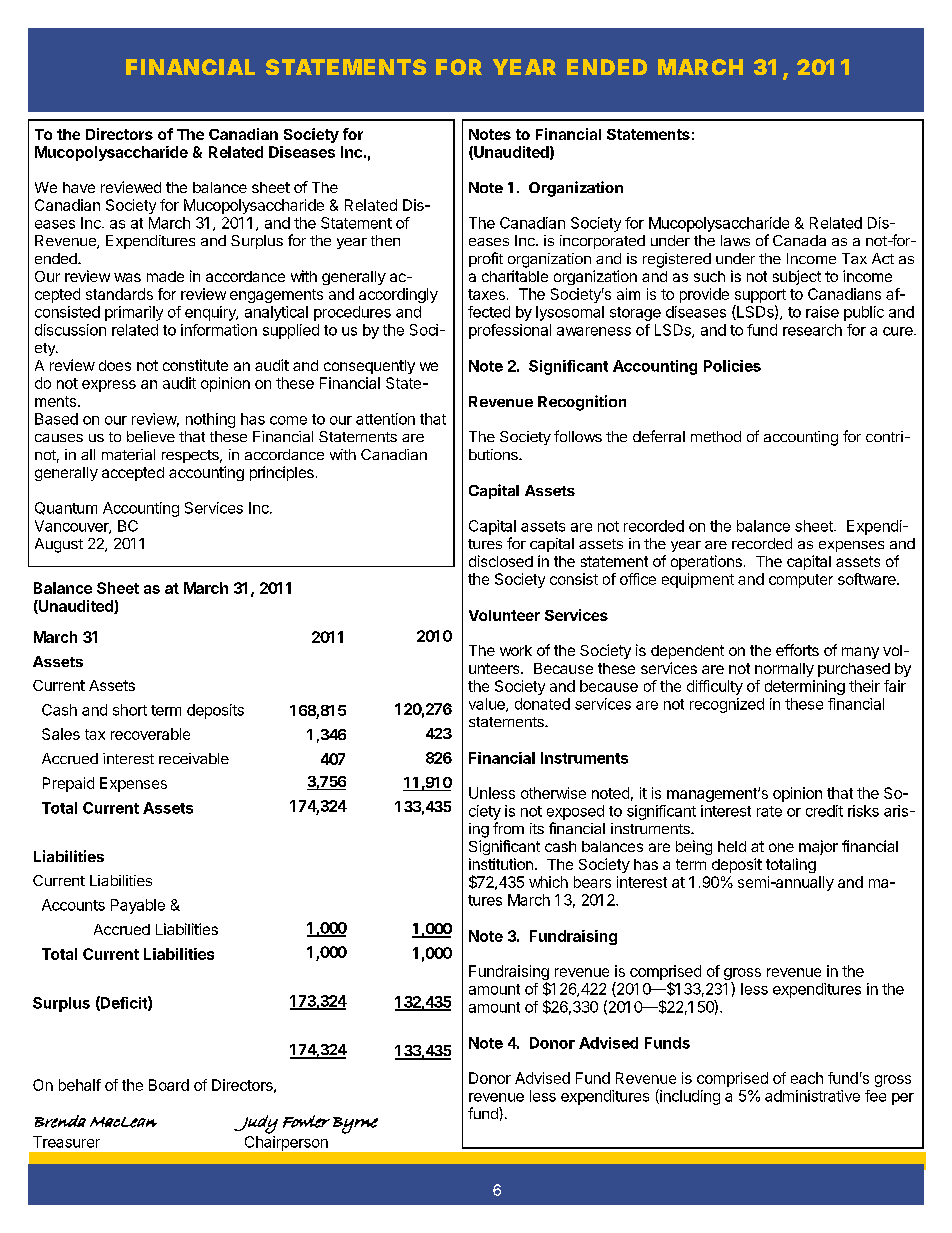  Describe the element at coordinates (799, 240) in the image. I see `Canada` at that location.
